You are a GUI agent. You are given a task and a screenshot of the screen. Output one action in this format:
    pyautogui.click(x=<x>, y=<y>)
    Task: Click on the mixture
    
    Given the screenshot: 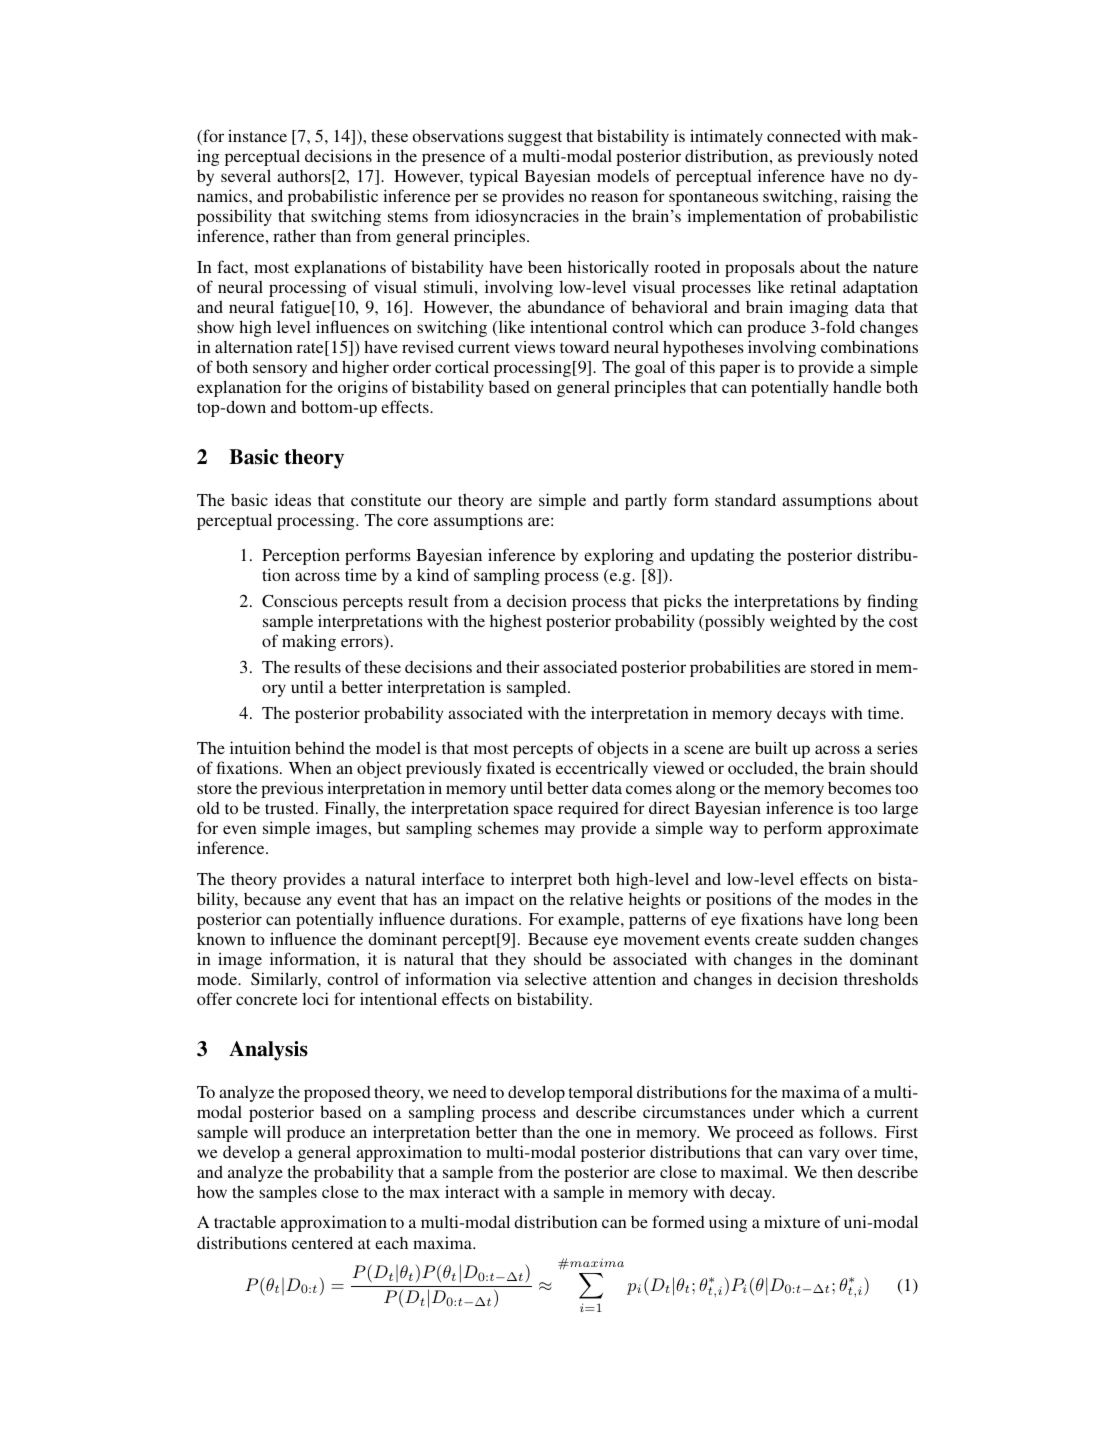 What is the action you would take?
    pyautogui.click(x=792, y=1221)
